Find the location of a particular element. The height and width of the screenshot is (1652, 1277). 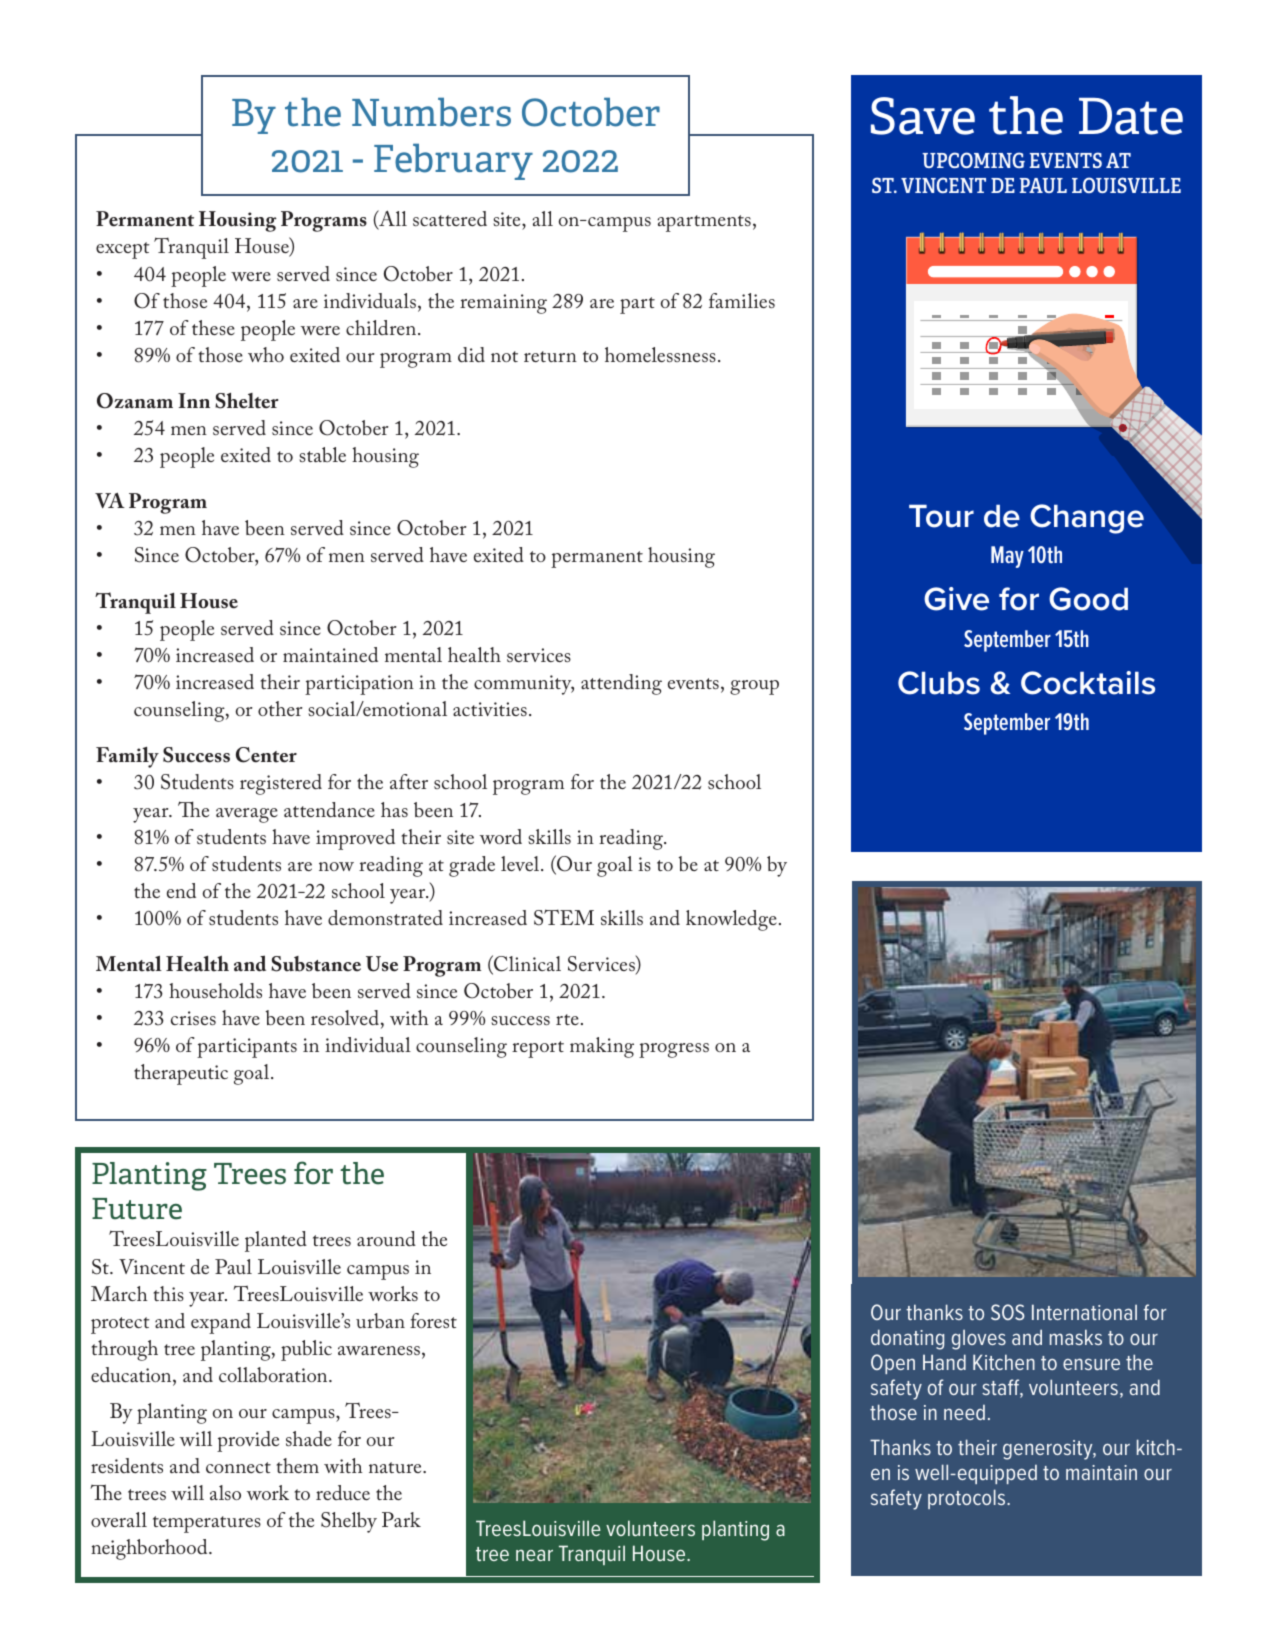

Give is located at coordinates (956, 599).
